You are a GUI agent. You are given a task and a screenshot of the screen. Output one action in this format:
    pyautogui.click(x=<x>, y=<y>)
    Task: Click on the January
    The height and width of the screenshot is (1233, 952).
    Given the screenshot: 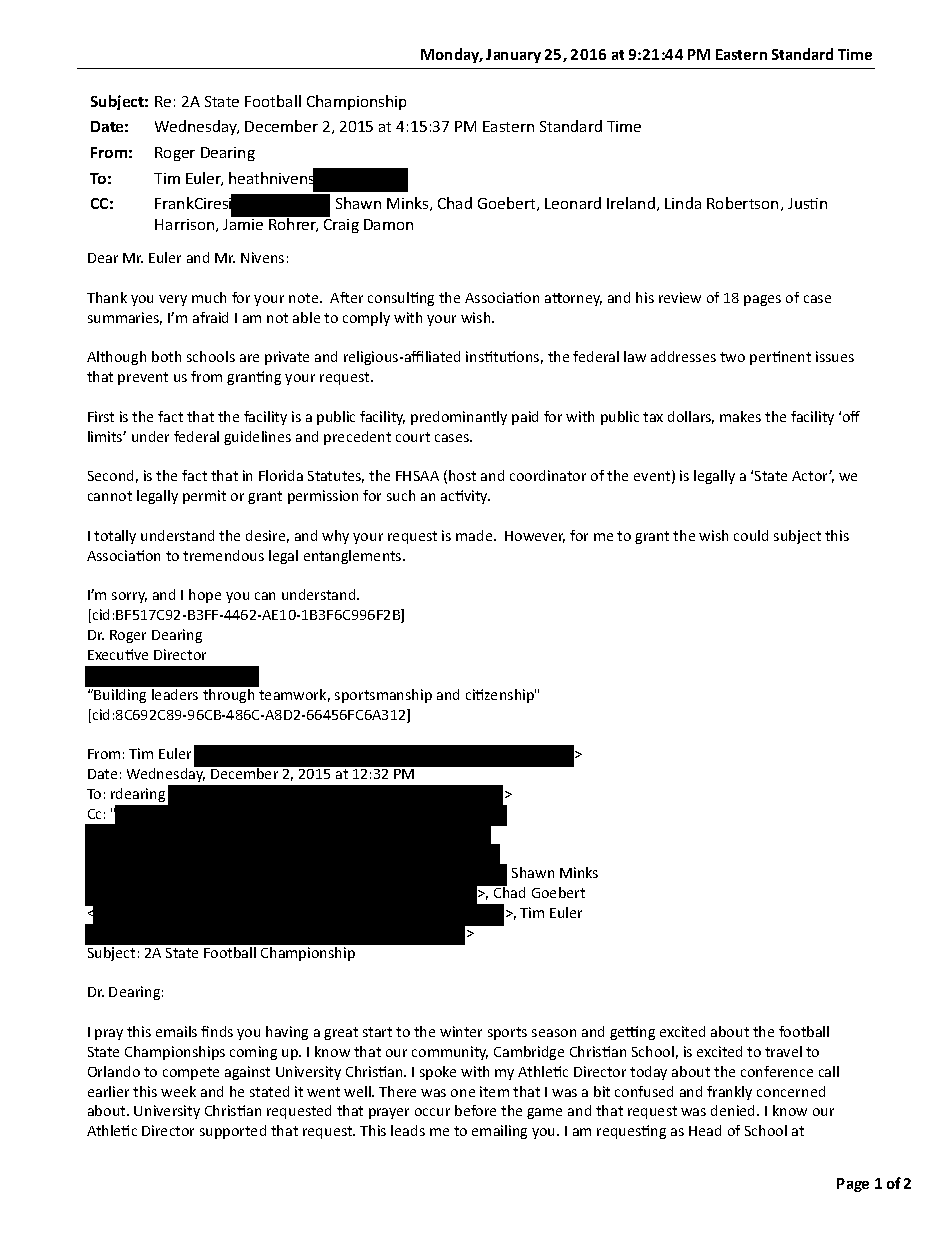 What is the action you would take?
    pyautogui.click(x=513, y=56)
